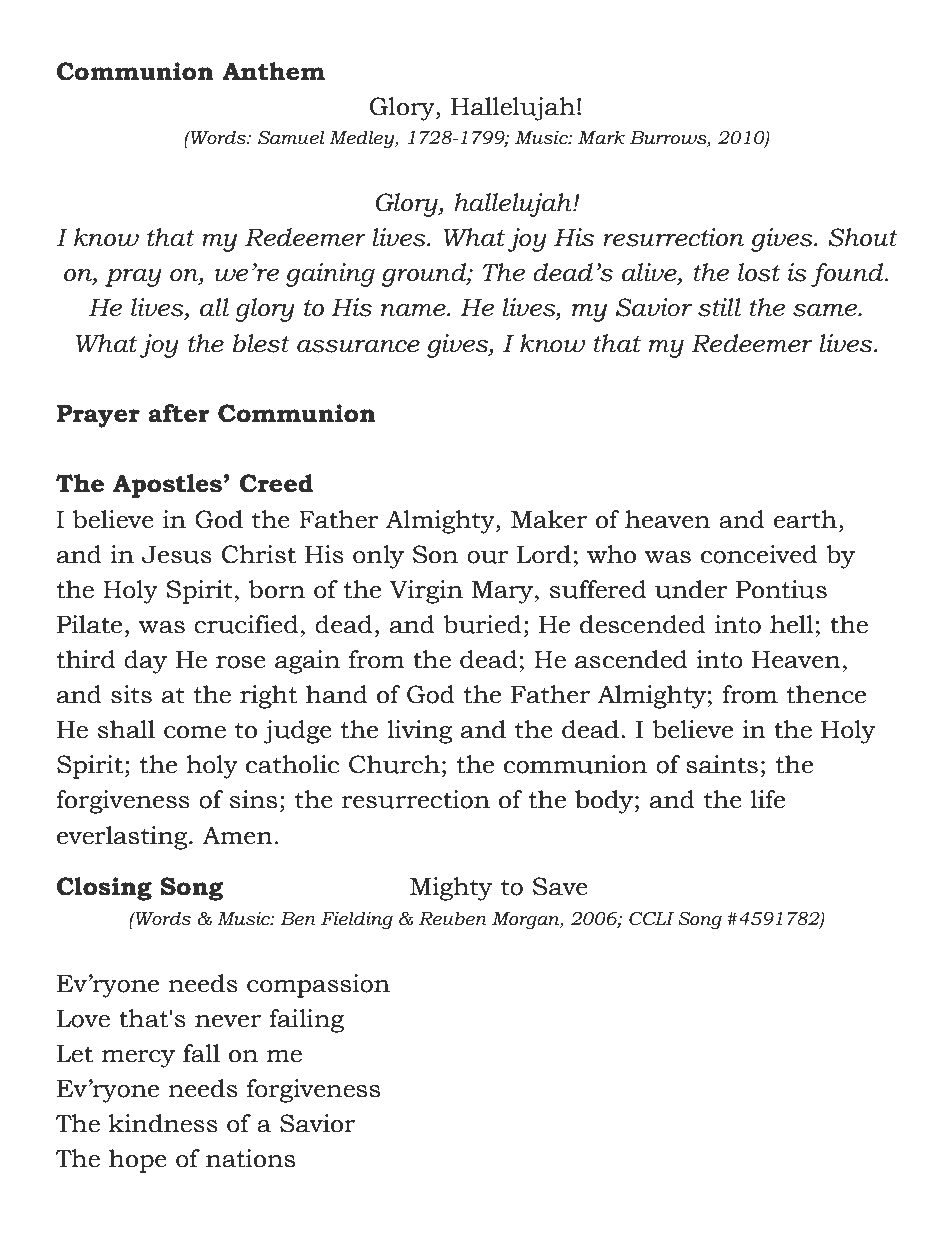  What do you see at coordinates (482, 624) in the page?
I see `buried` at bounding box center [482, 624].
